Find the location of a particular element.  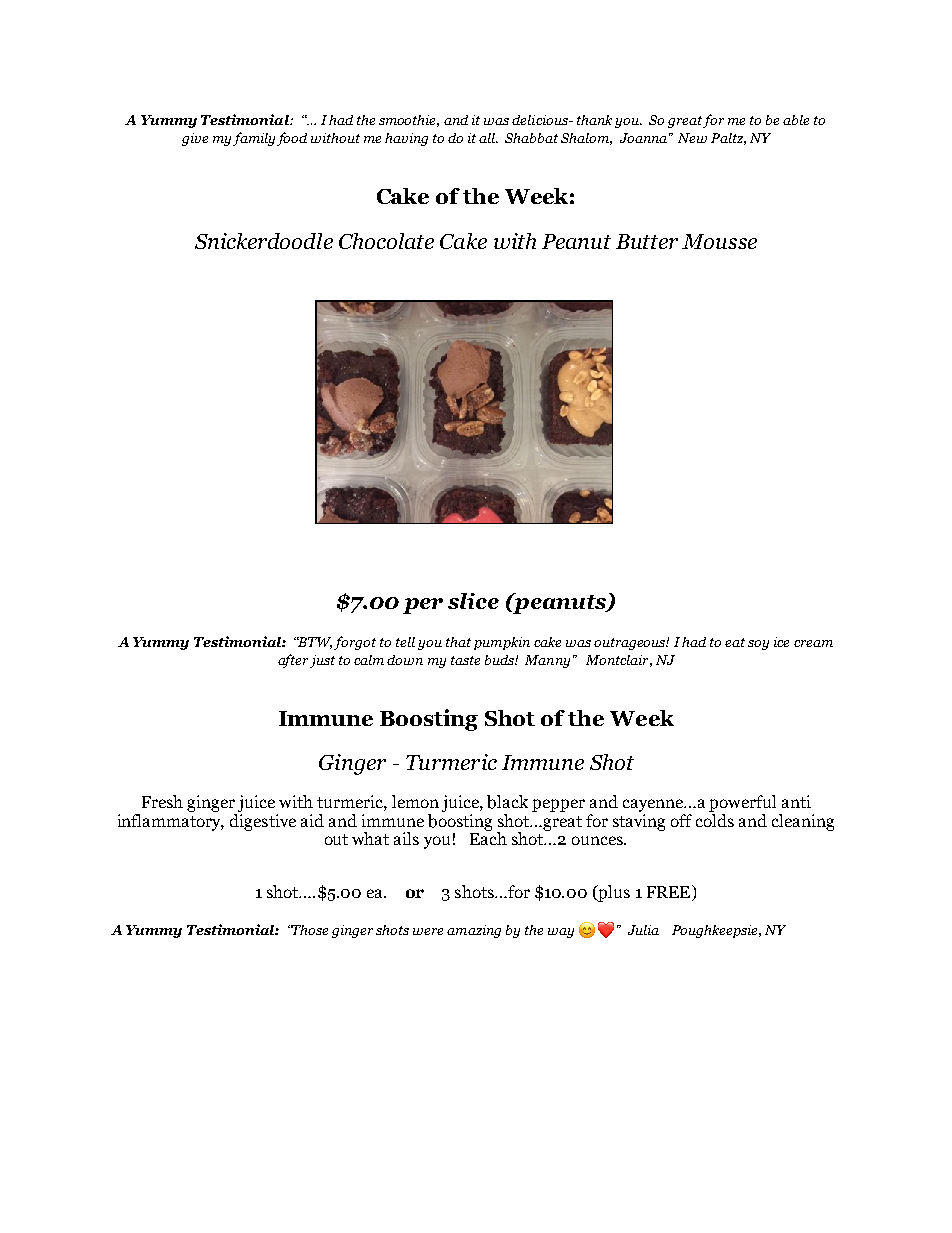

amazing is located at coordinates (474, 931).
